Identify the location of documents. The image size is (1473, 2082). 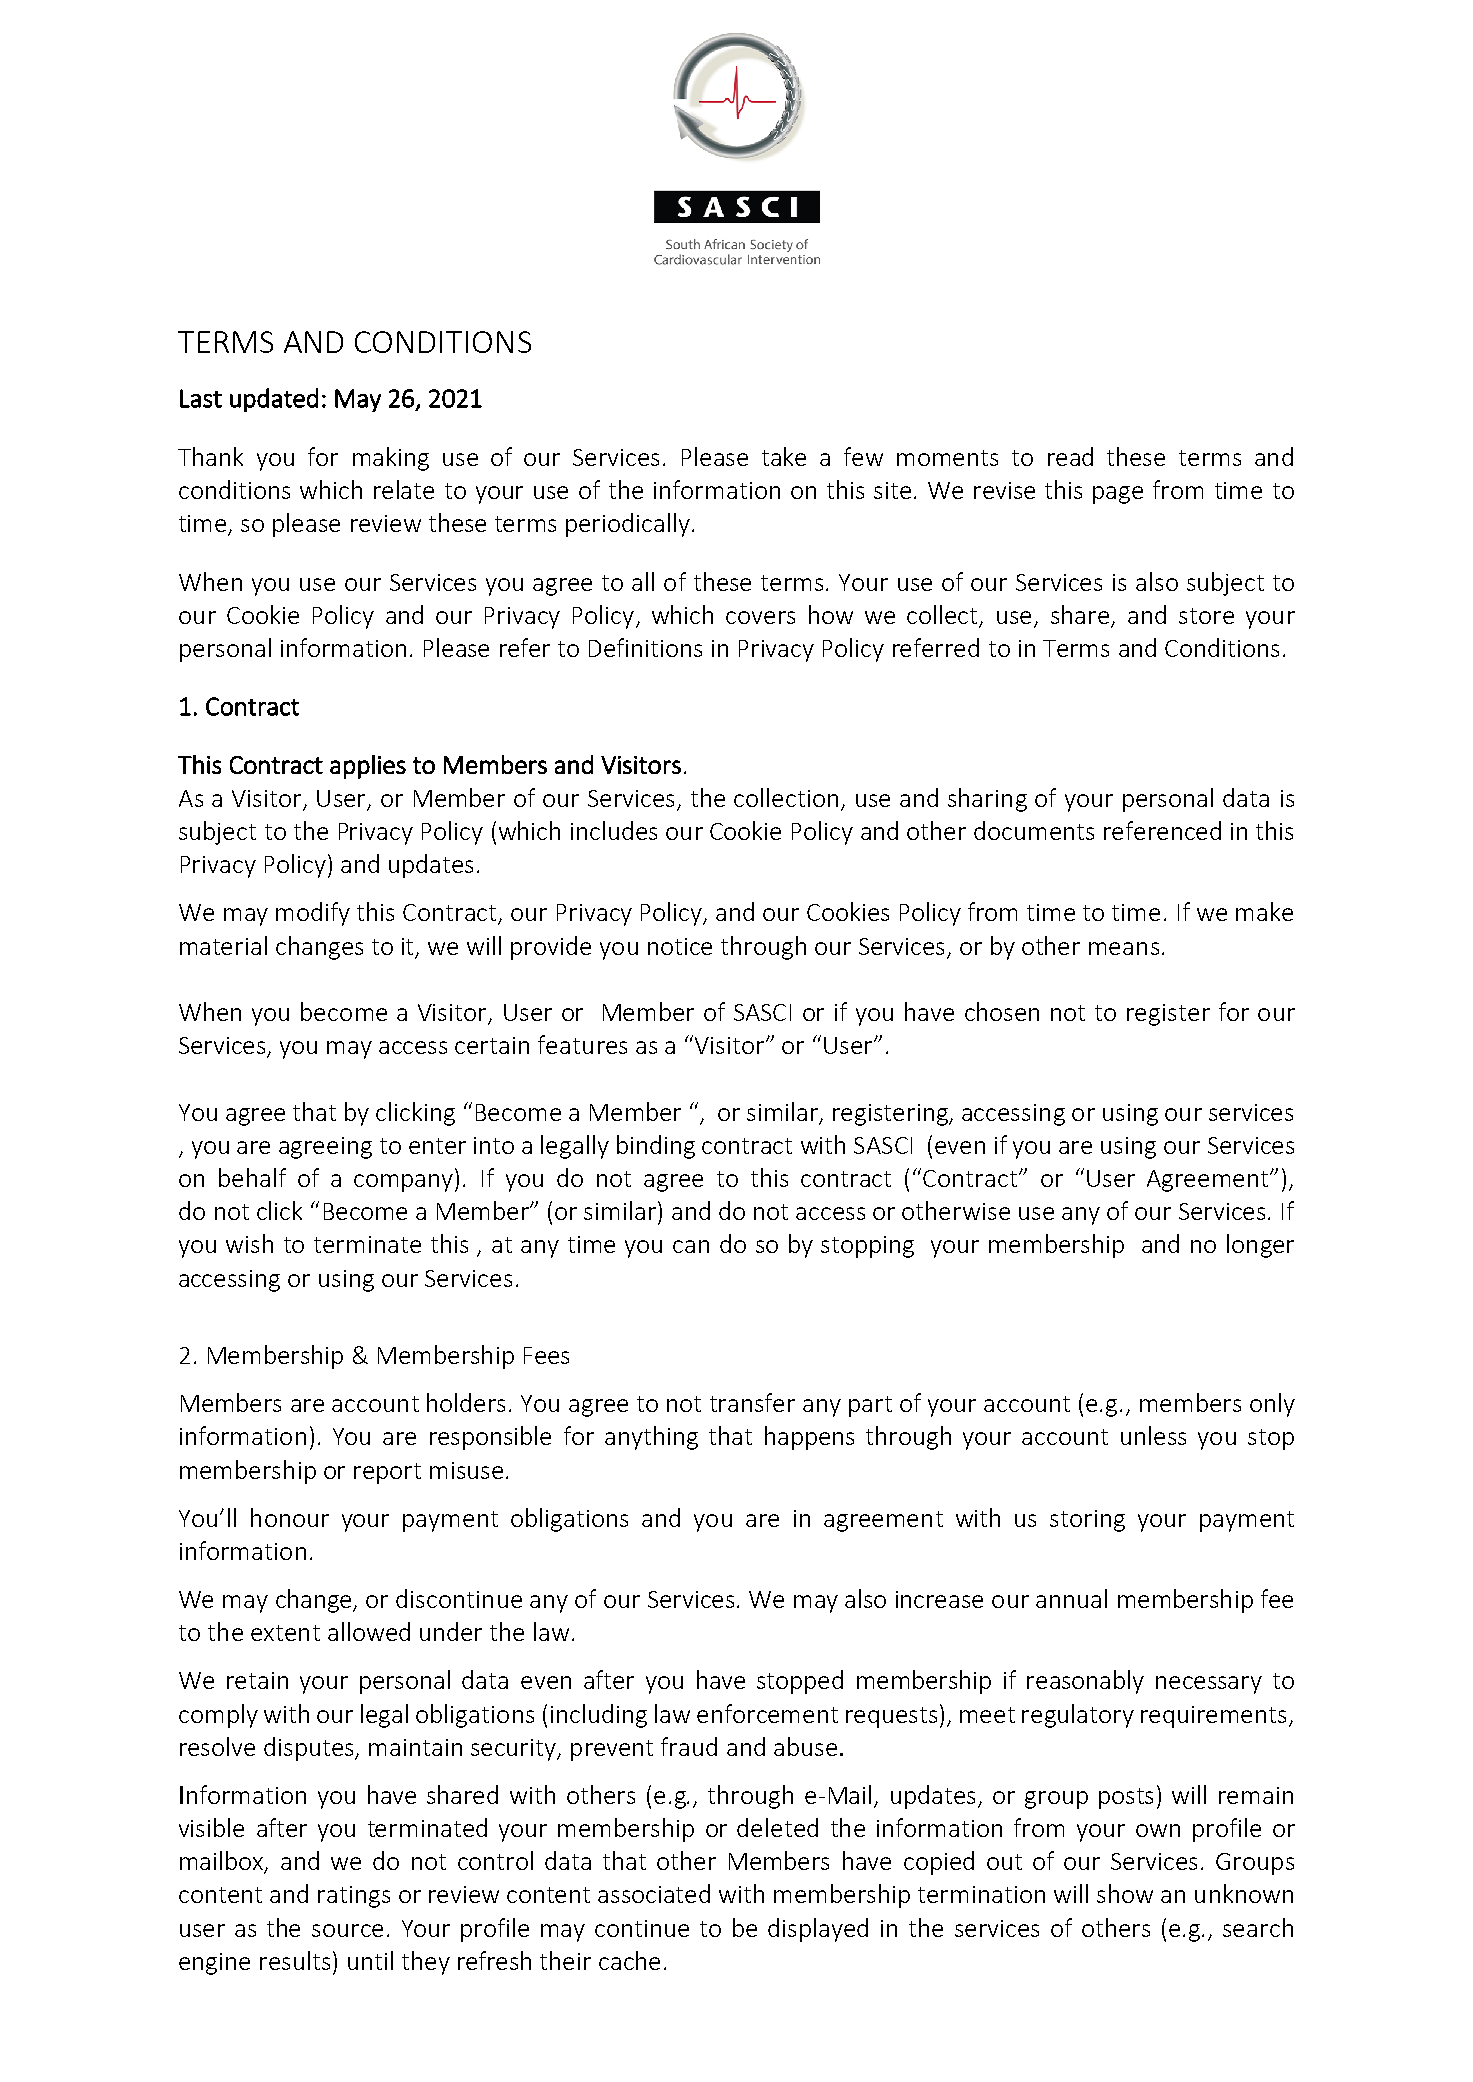
(1034, 830).
